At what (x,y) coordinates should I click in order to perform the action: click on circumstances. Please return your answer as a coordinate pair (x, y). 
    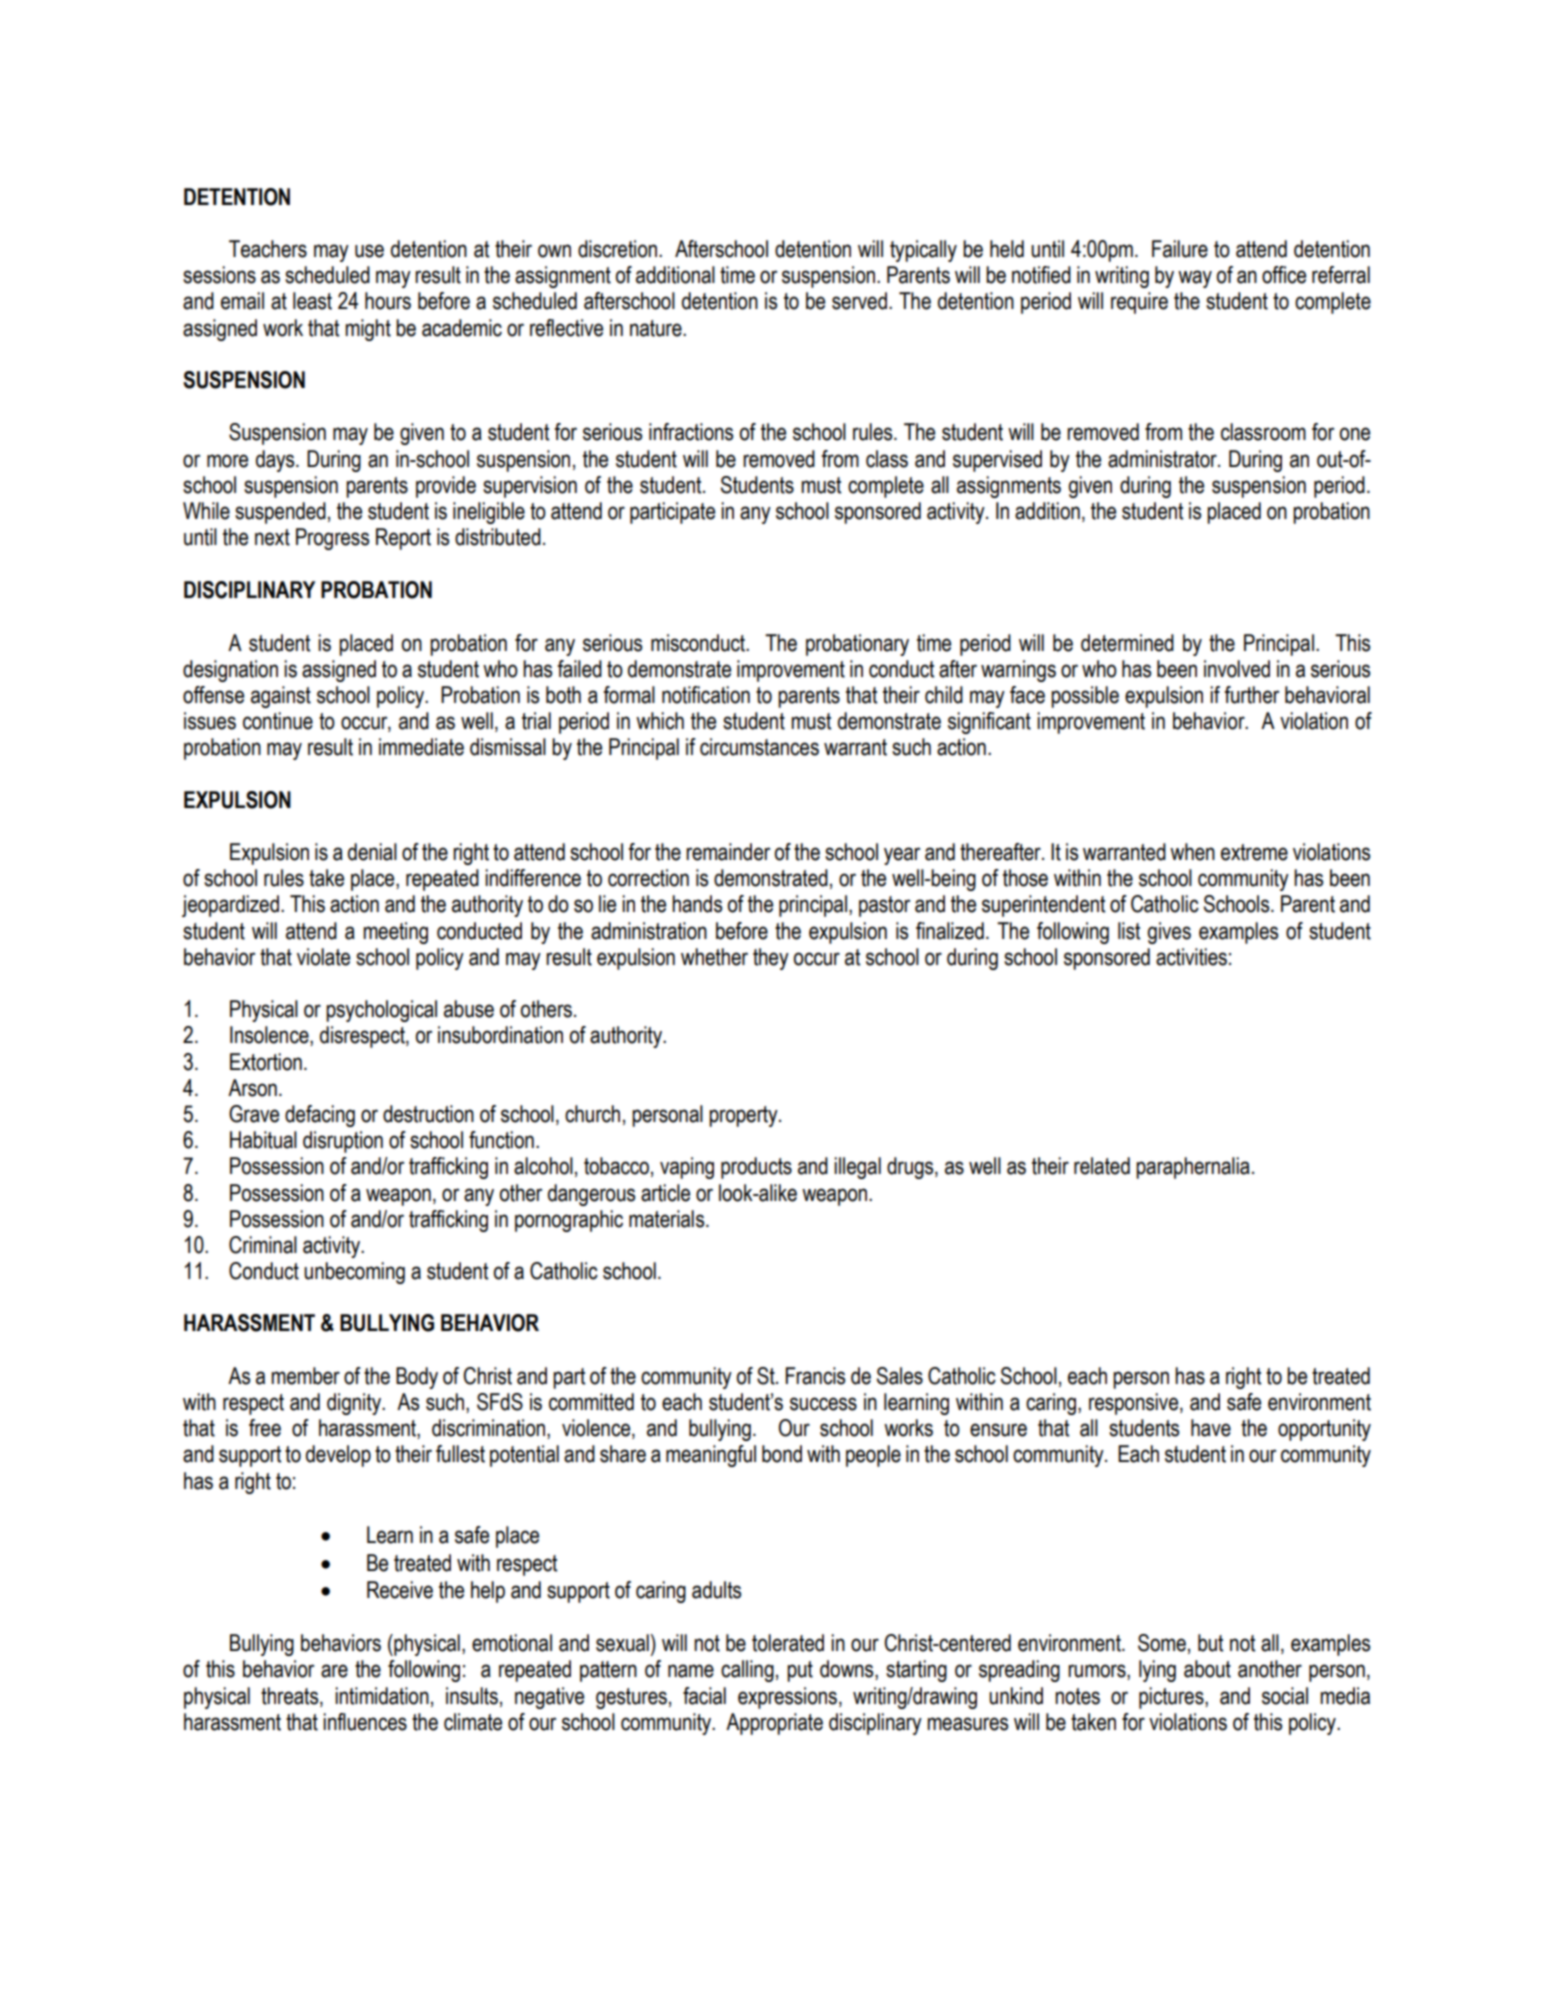
    Looking at the image, I should click on (759, 747).
